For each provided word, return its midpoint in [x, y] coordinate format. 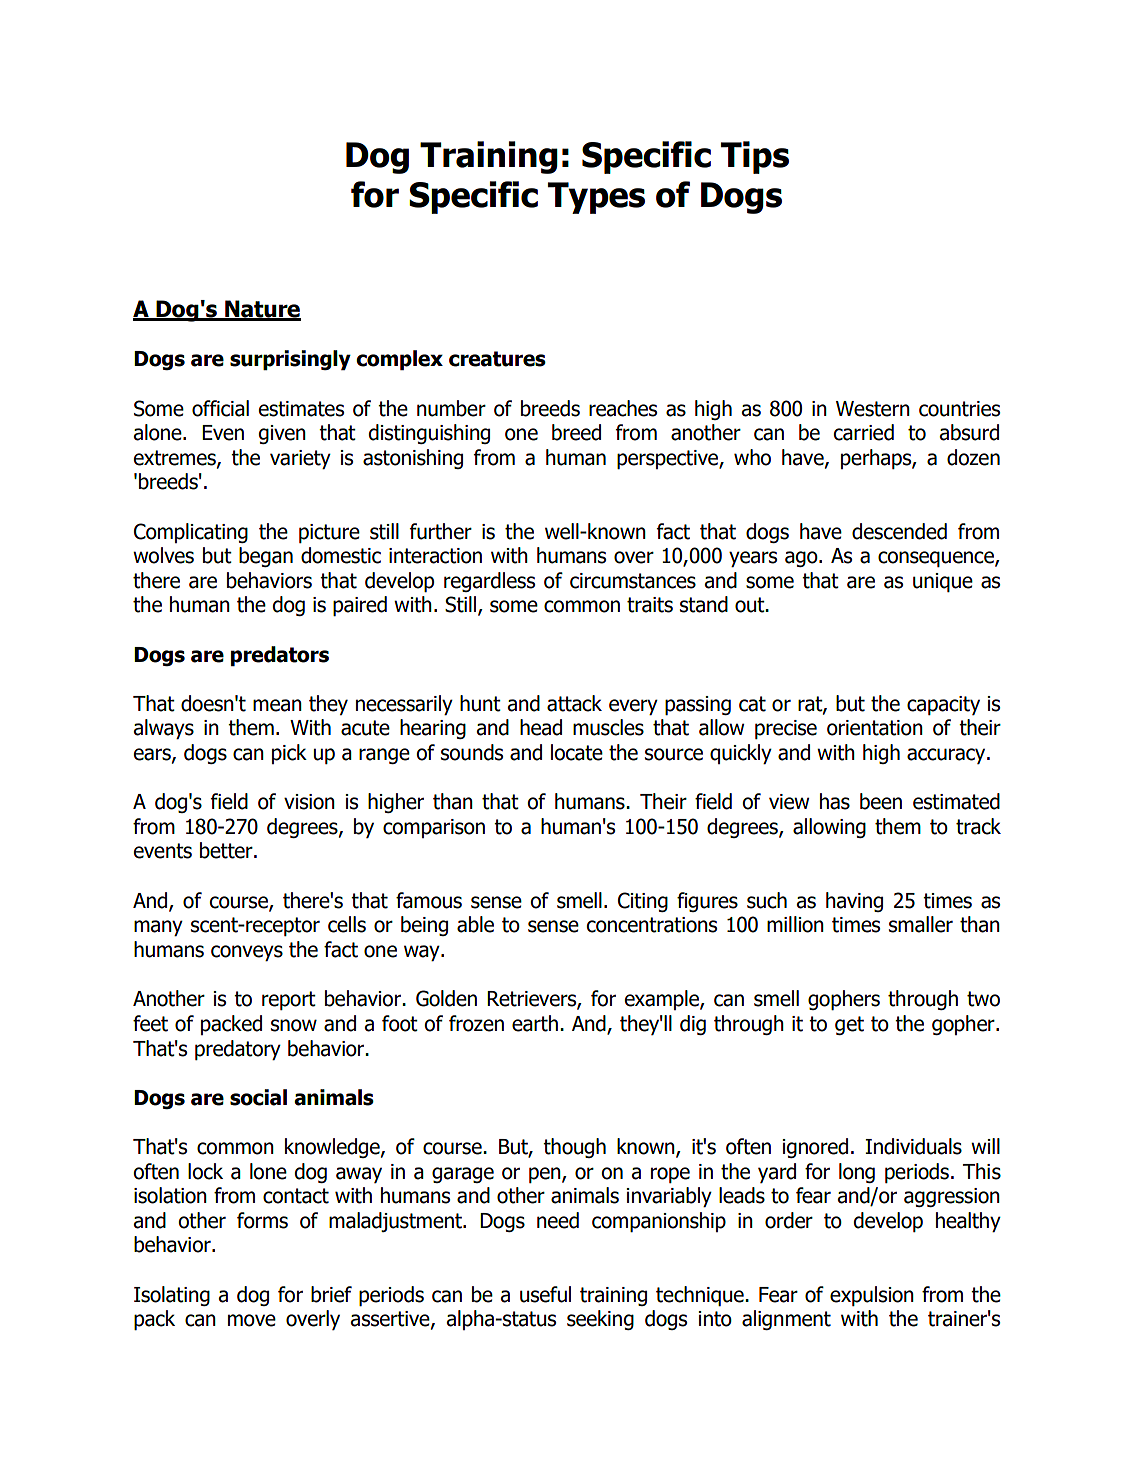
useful [545, 1294]
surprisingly [290, 360]
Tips [755, 157]
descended [899, 531]
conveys [247, 953]
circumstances [633, 581]
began [266, 557]
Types [596, 198]
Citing [643, 902]
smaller [921, 924]
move [252, 1320]
